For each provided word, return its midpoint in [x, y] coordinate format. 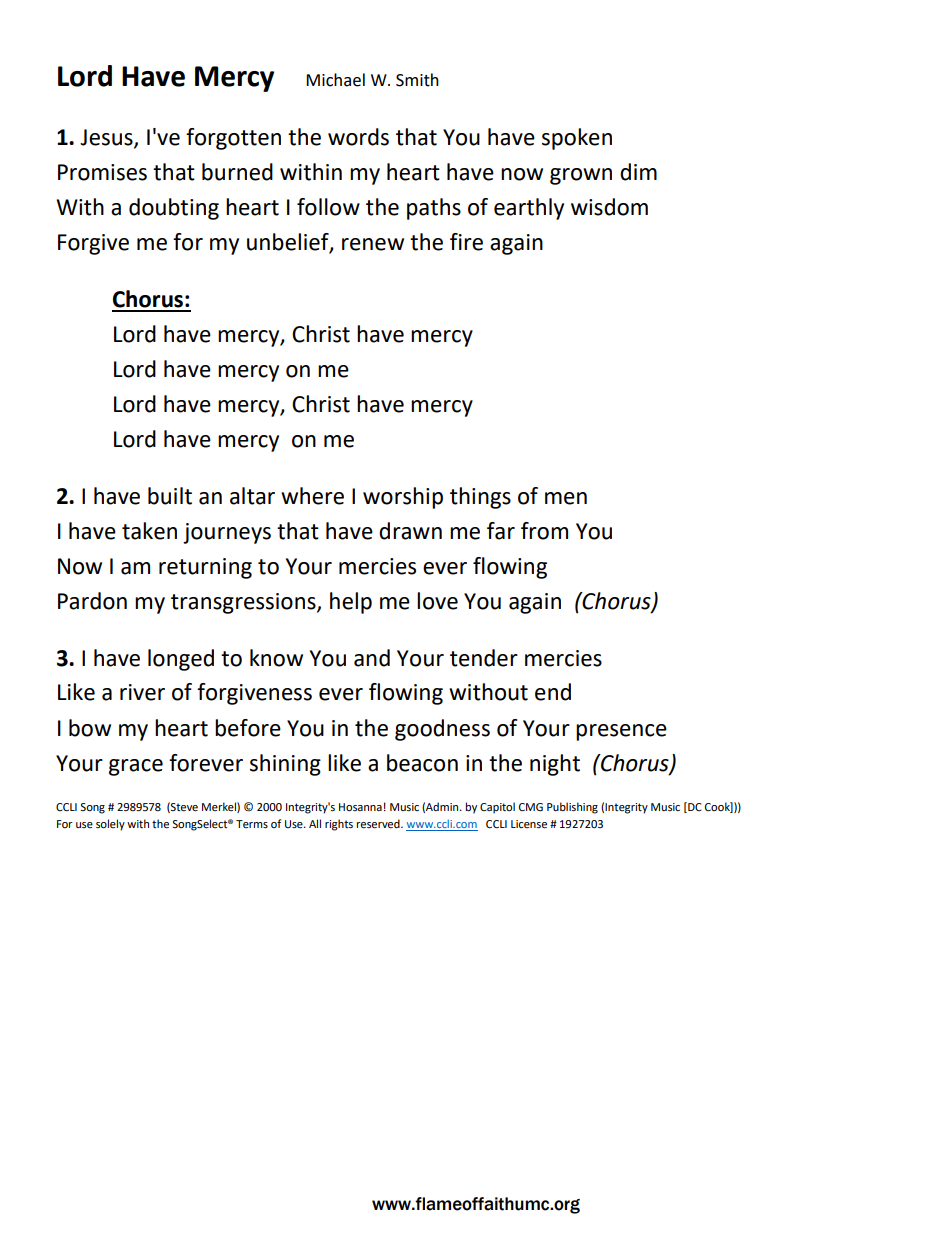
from [544, 531]
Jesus [107, 138]
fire [466, 242]
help [351, 603]
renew [373, 244]
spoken [577, 139]
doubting [174, 209]
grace [136, 767]
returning [205, 568]
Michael [335, 80]
